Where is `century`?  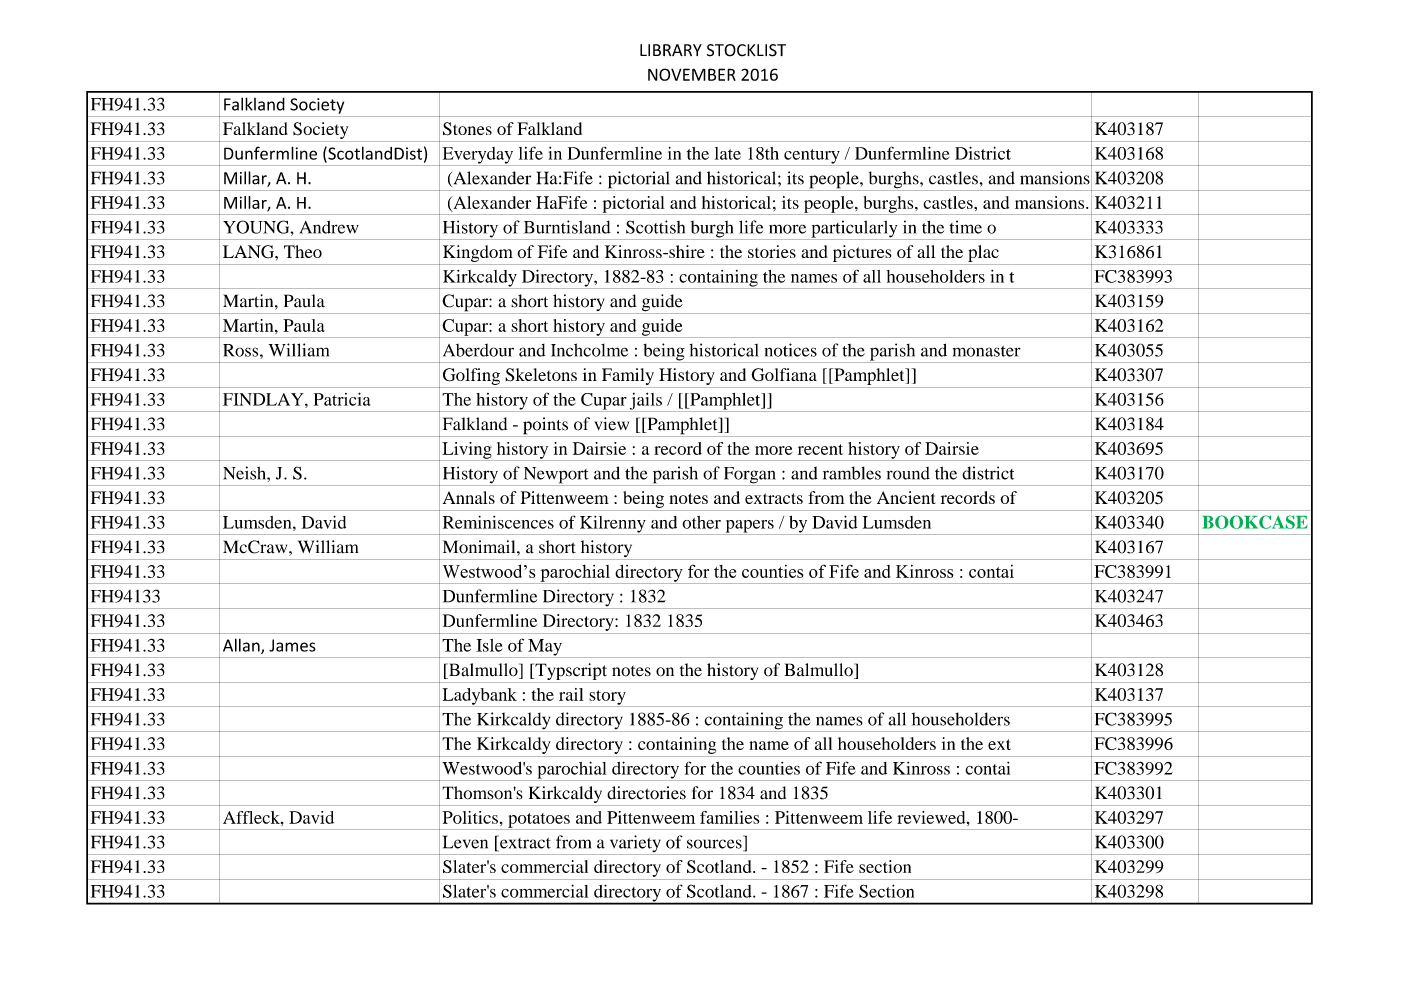 century is located at coordinates (812, 157).
